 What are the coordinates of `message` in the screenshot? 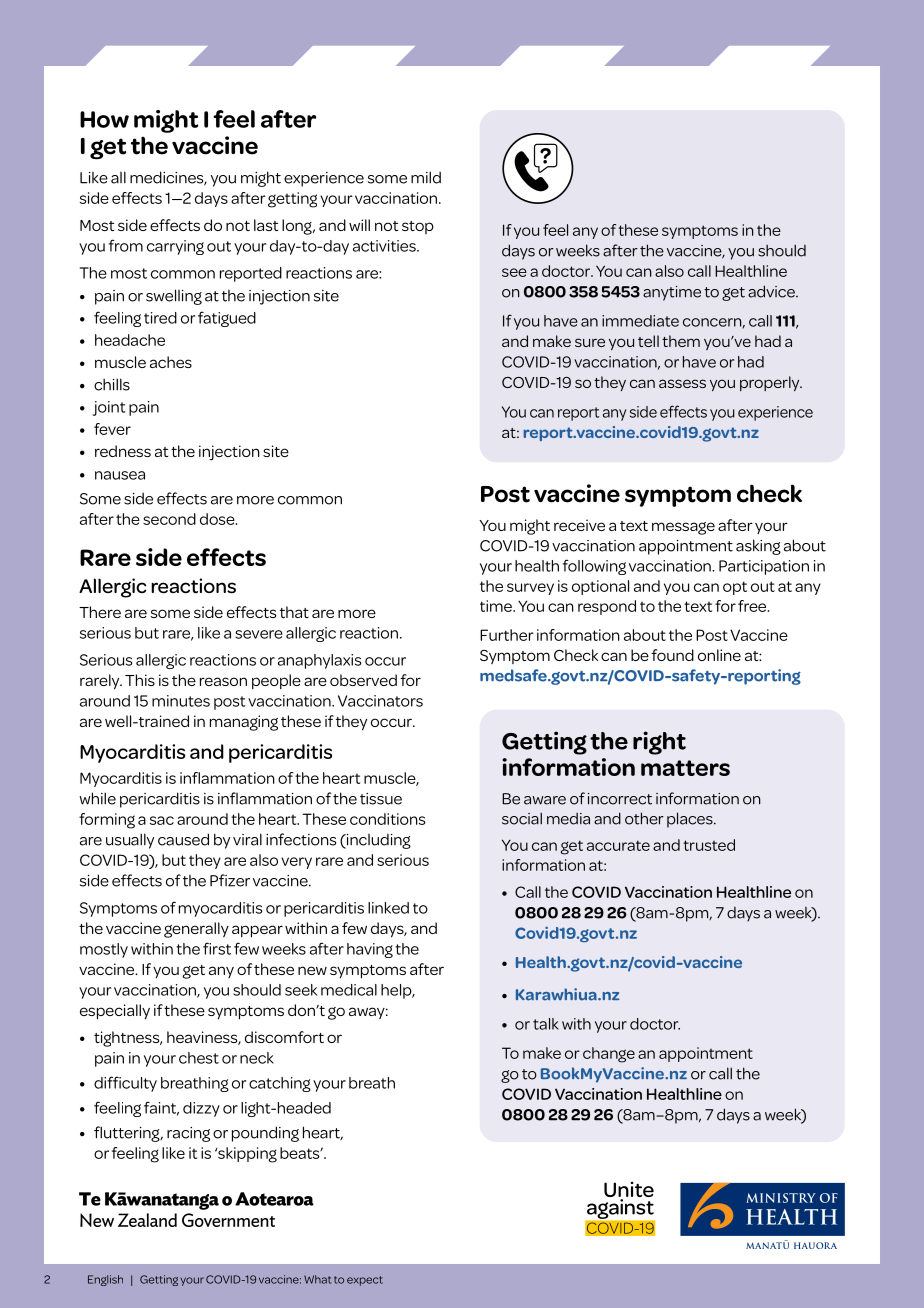 It's located at (683, 528).
